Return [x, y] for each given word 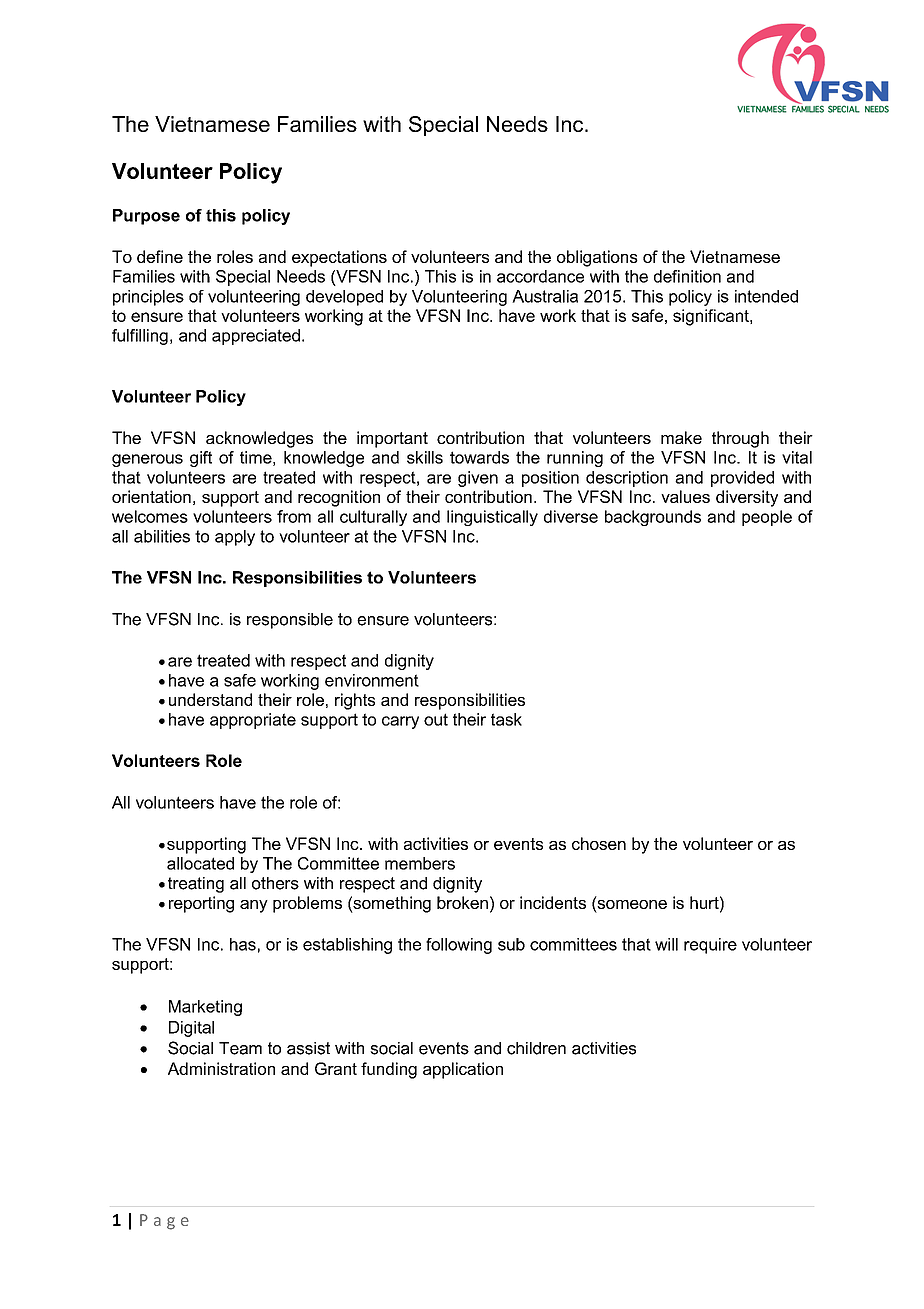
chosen [599, 843]
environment [372, 680]
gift [201, 459]
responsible [290, 621]
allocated [200, 863]
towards [479, 457]
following [459, 946]
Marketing [205, 1008]
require [710, 946]
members [420, 863]
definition [687, 276]
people [767, 518]
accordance [540, 276]
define [160, 256]
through [740, 439]
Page [164, 1222]
